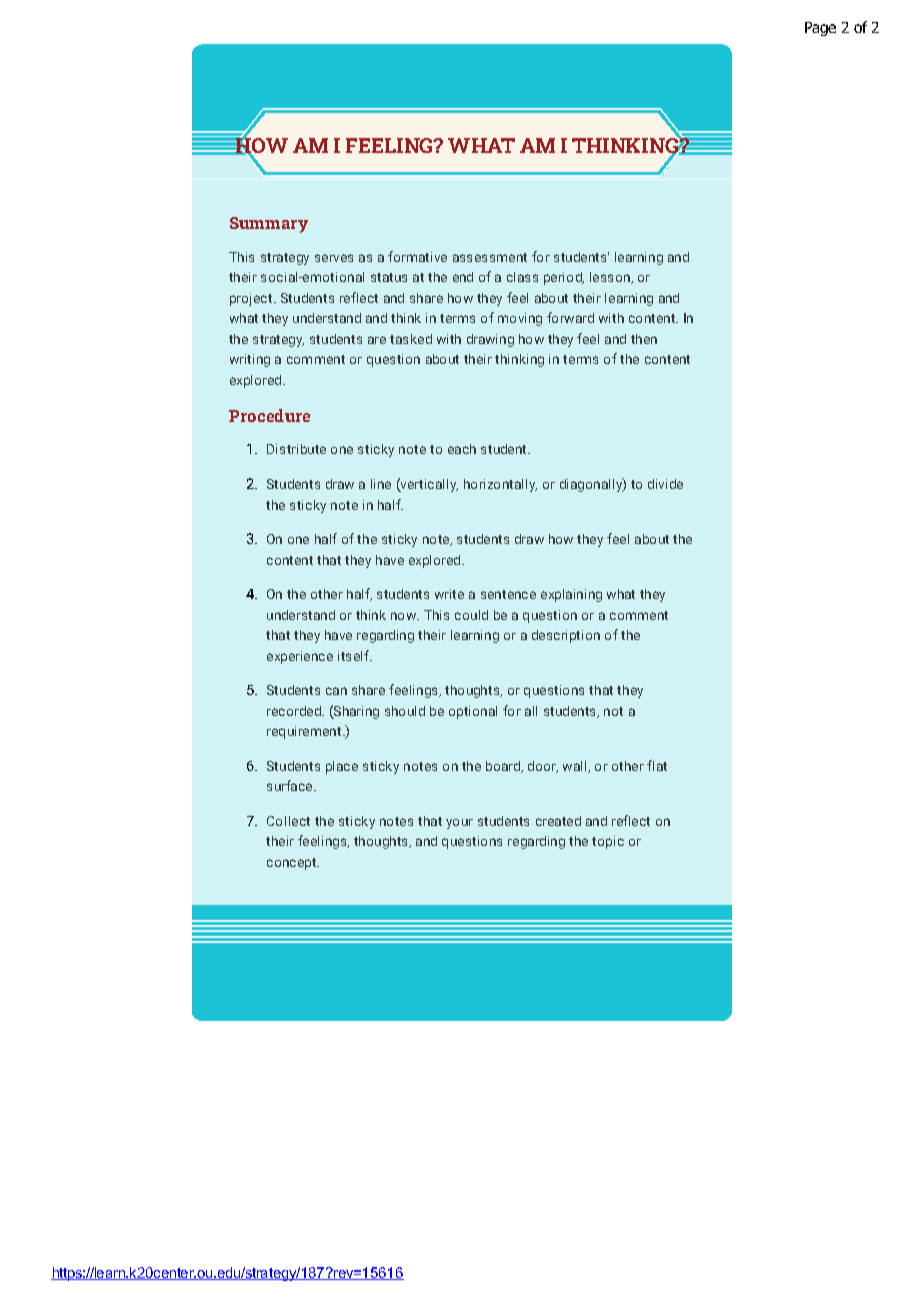  Describe the element at coordinates (490, 257) in the image. I see `assessment` at that location.
